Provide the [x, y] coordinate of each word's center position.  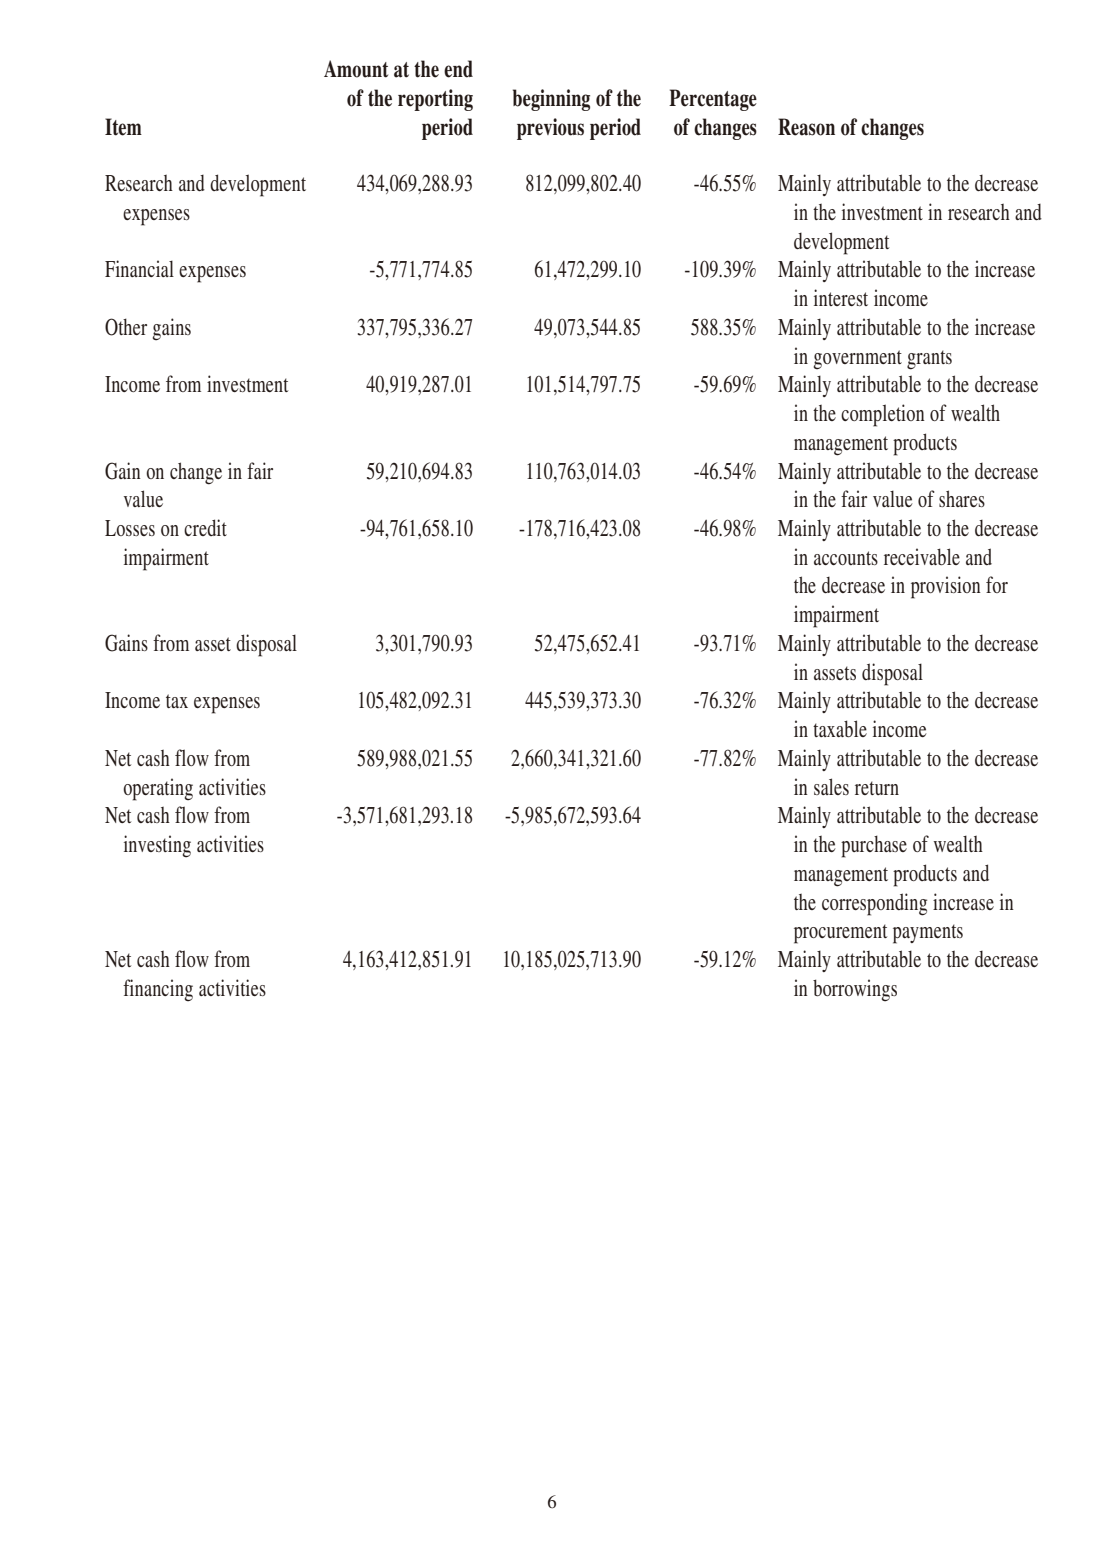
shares [962, 498]
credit [205, 527]
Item [123, 127]
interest [841, 297]
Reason [806, 127]
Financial [139, 268]
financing [158, 990]
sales [831, 786]
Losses [130, 528]
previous [550, 129]
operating [158, 789]
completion [883, 415]
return [877, 788]
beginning [551, 100]
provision [946, 587]
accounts [846, 558]
